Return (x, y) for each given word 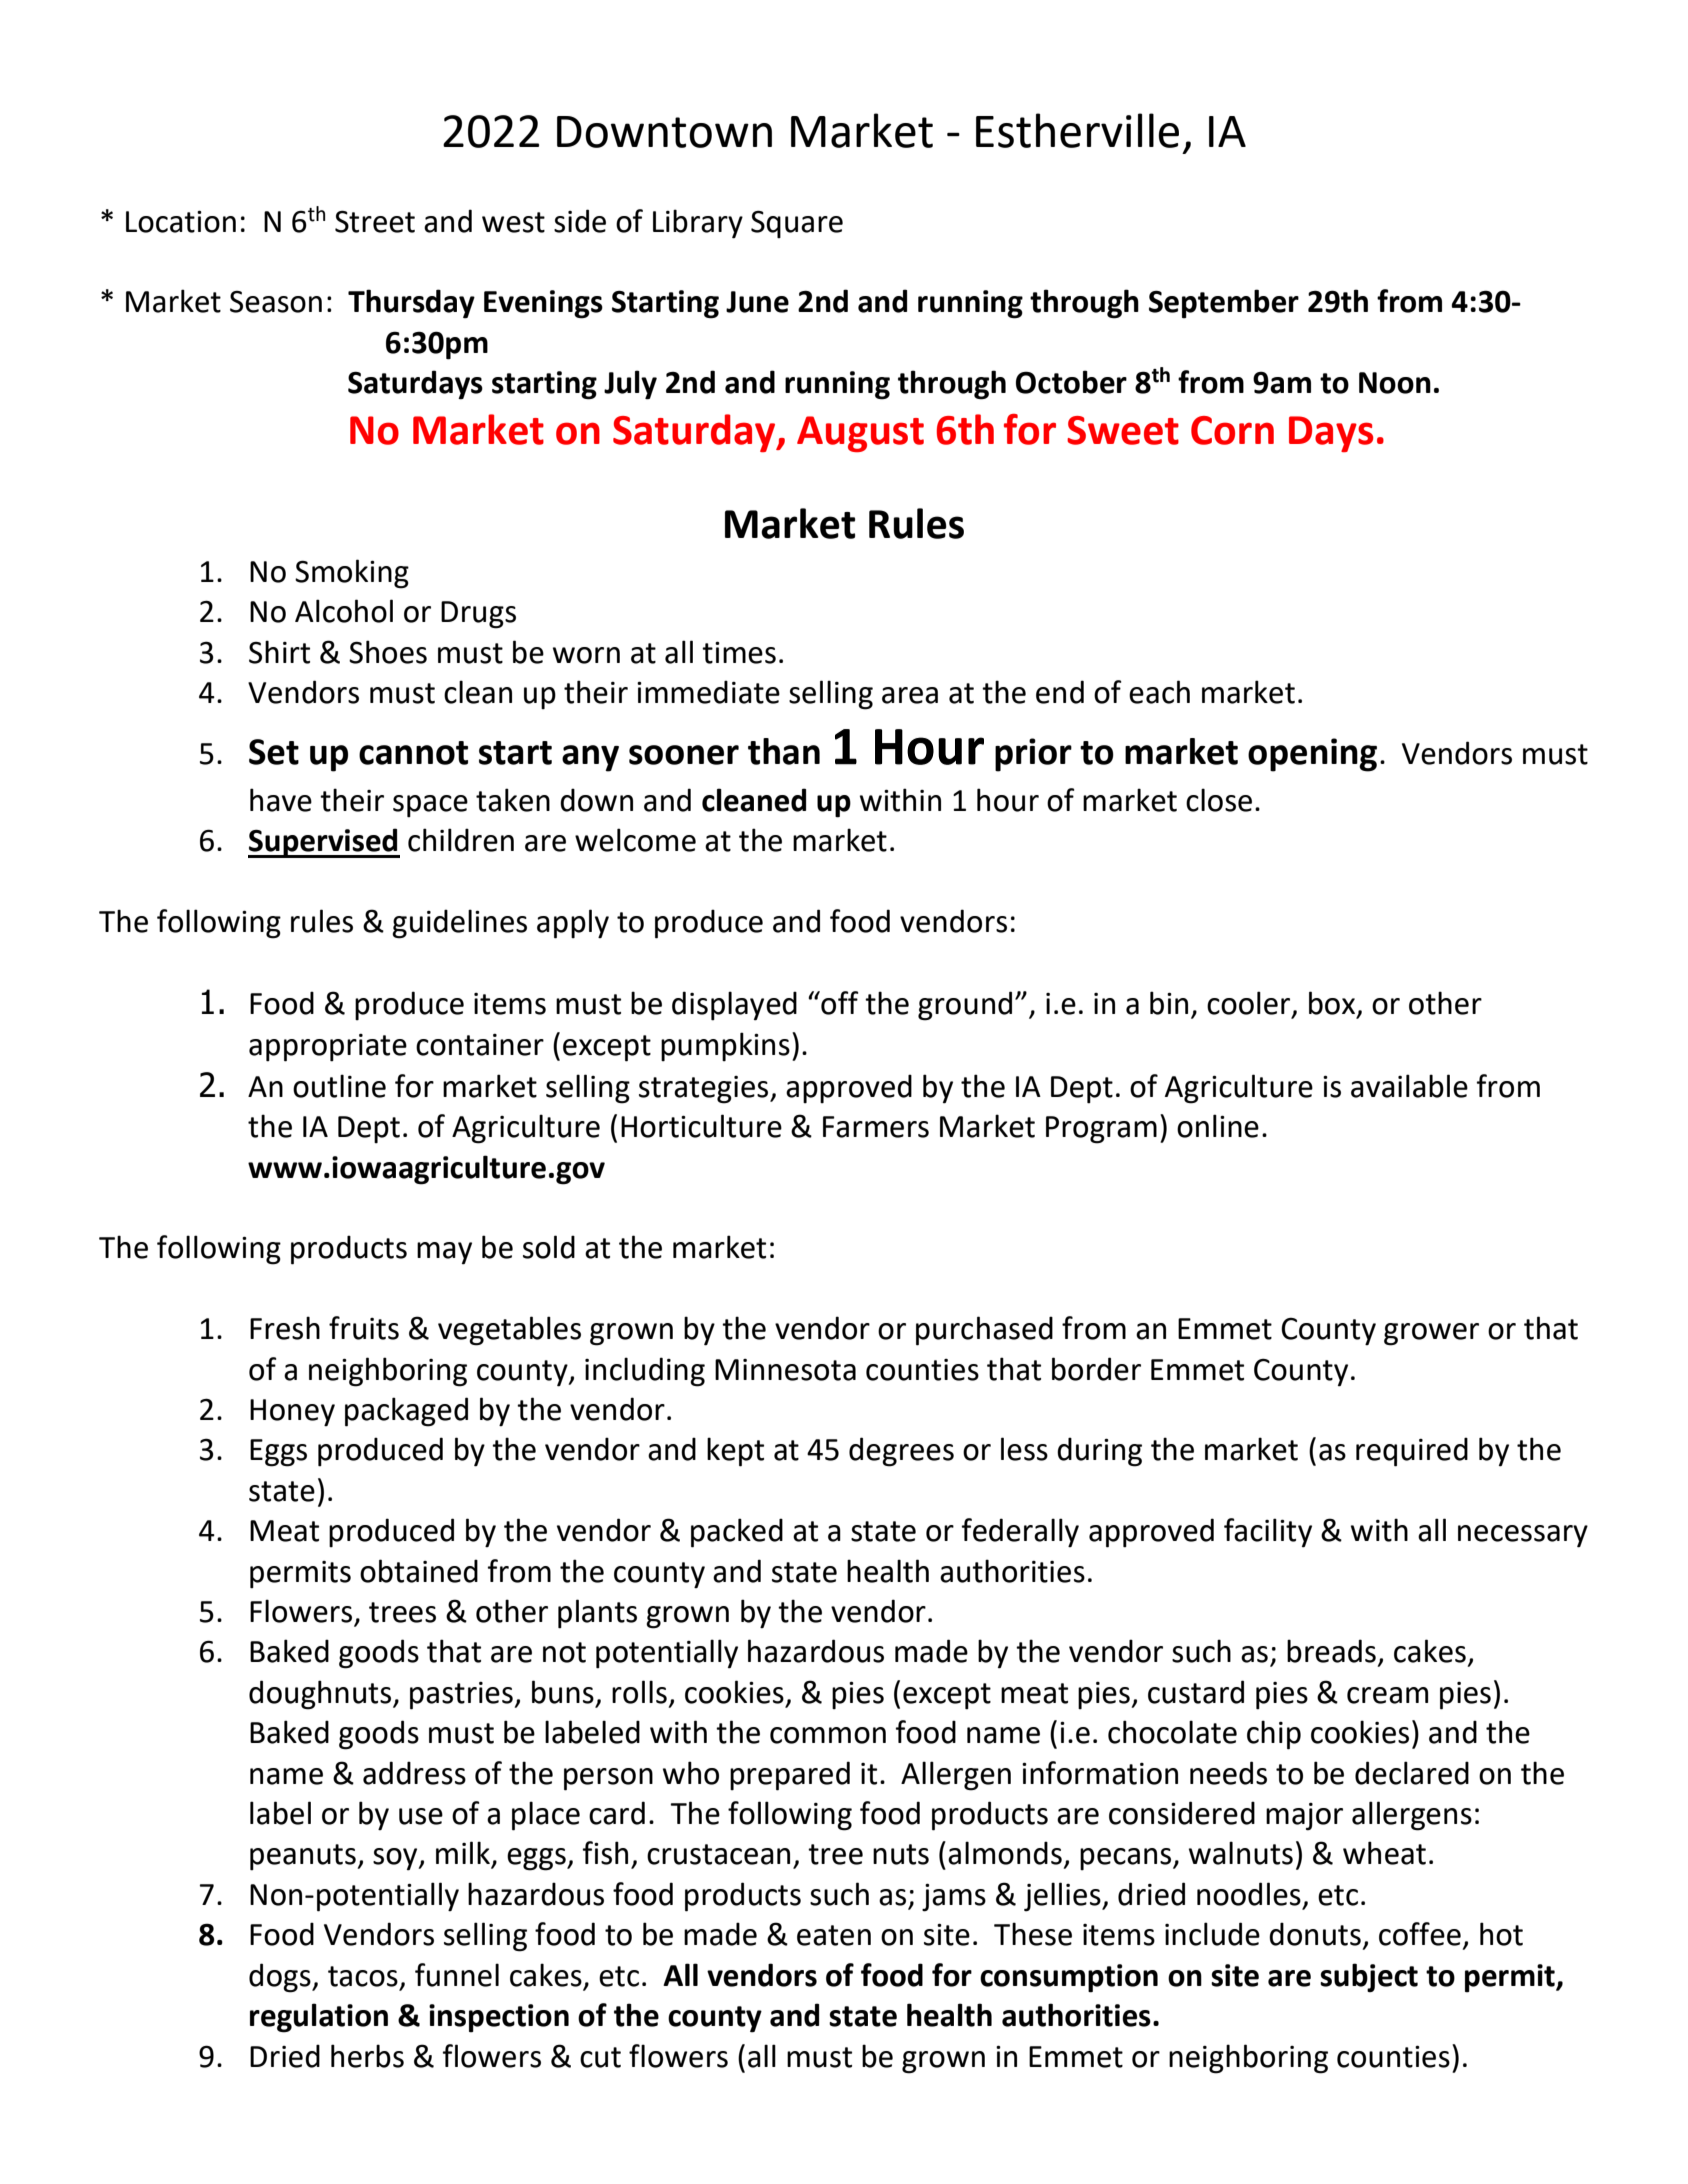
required (1412, 1452)
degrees (901, 1452)
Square (797, 224)
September (1224, 304)
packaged (406, 1412)
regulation (319, 2018)
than (784, 751)
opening (1312, 755)
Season (276, 302)
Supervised (324, 843)
